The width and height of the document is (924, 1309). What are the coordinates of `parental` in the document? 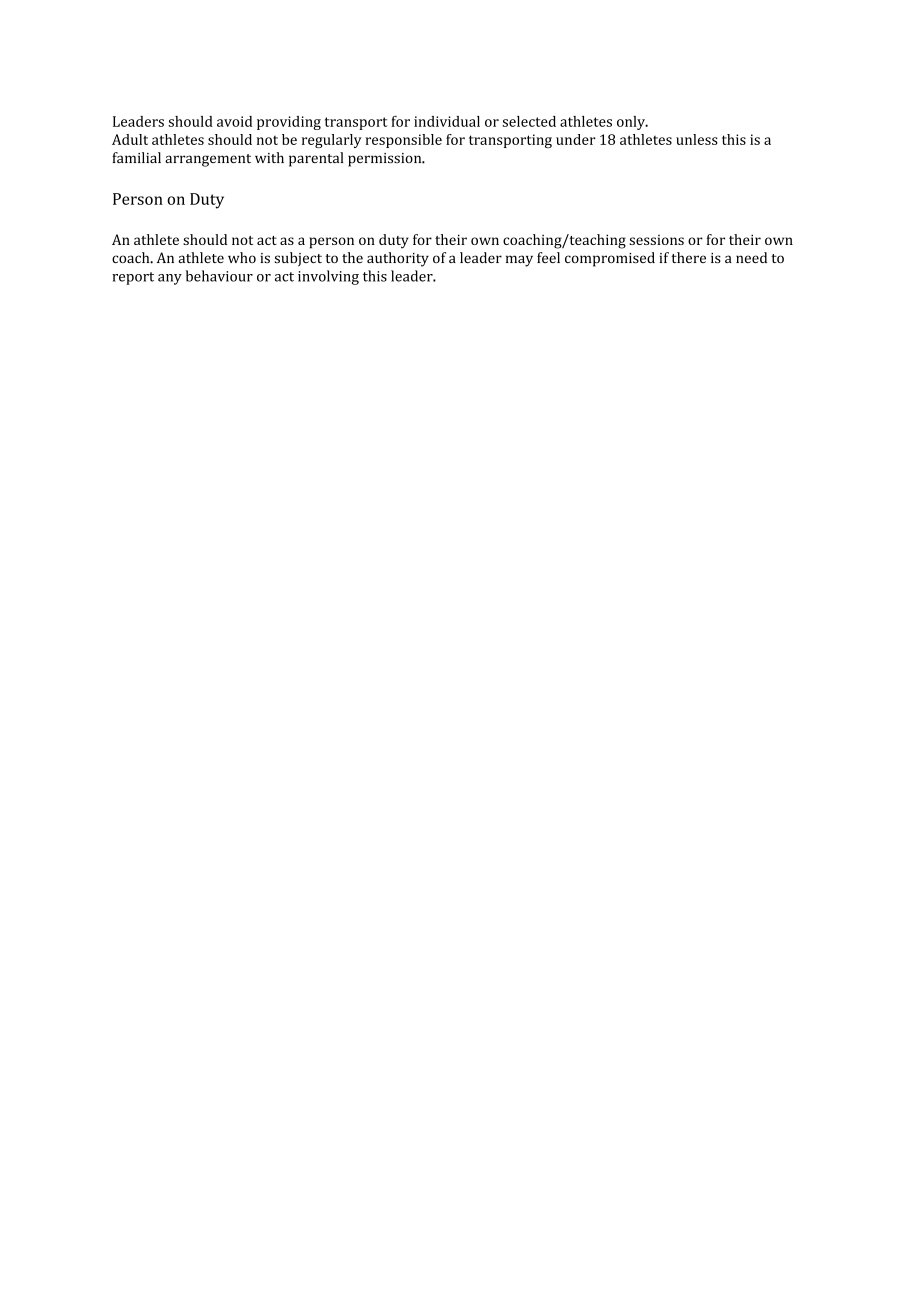 It's located at (316, 159).
